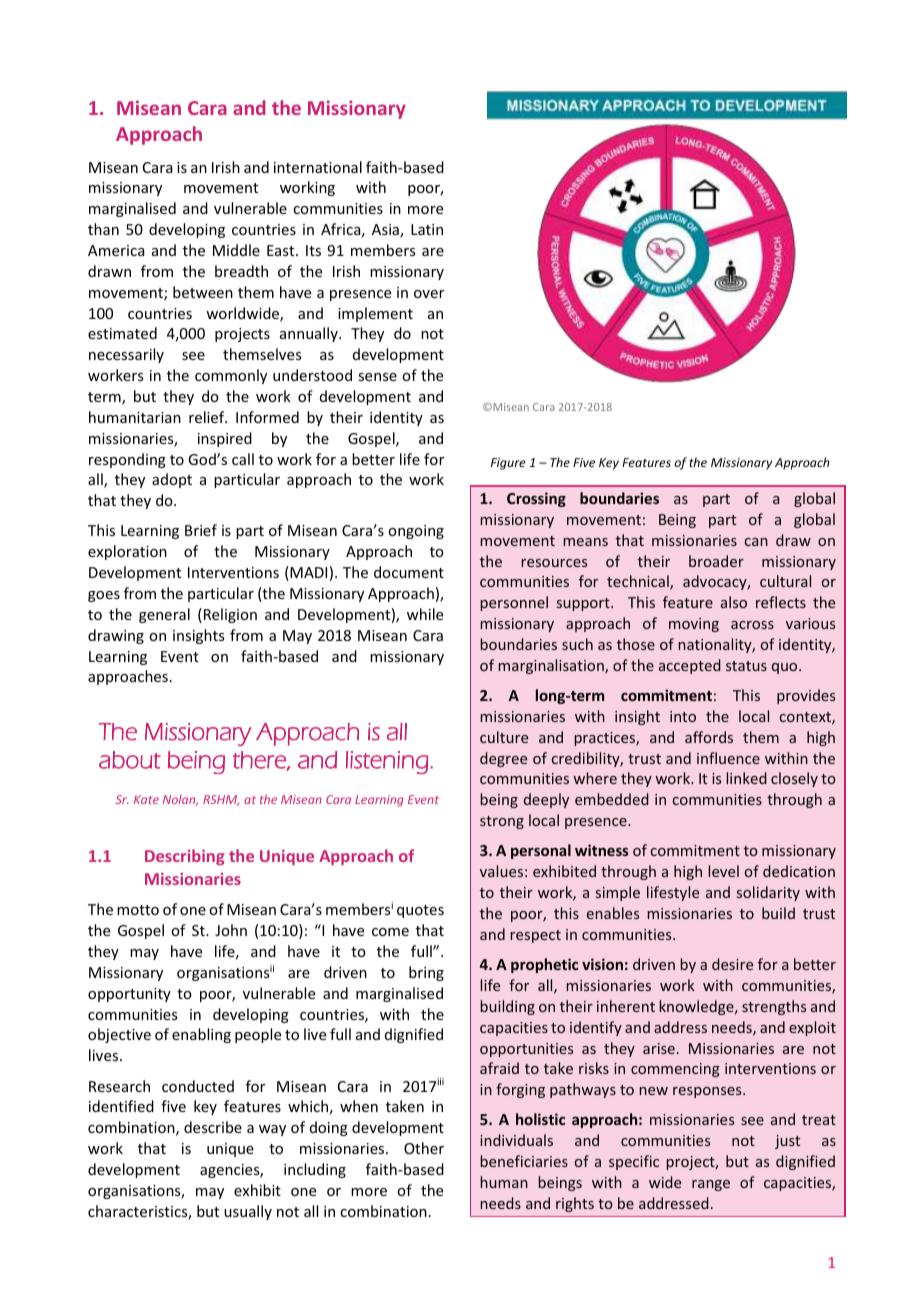 The height and width of the screenshot is (1308, 924). What do you see at coordinates (427, 229) in the screenshot?
I see `Latin` at bounding box center [427, 229].
